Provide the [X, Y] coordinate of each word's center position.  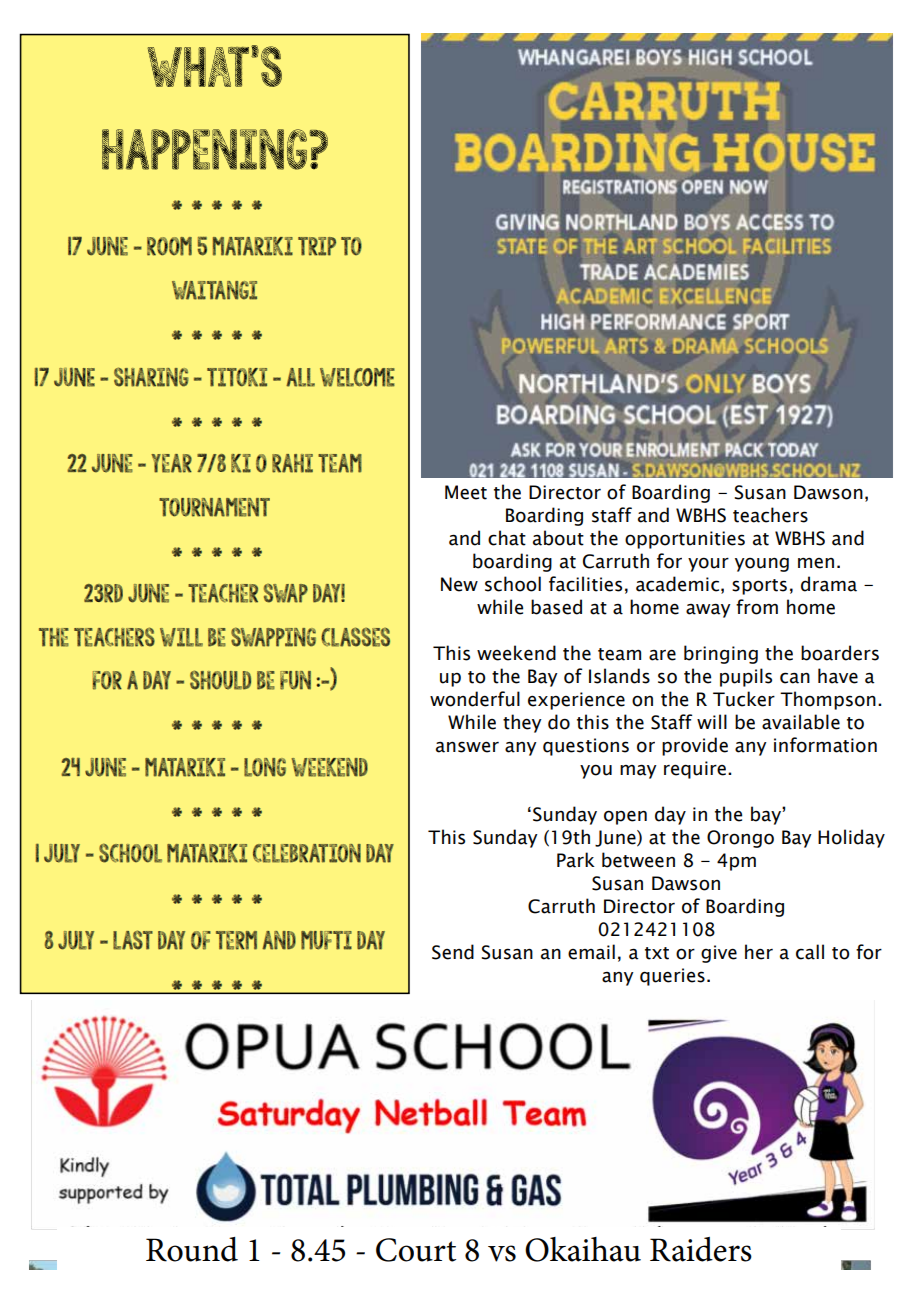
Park [576, 860]
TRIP [317, 246]
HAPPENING [206, 149]
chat [507, 538]
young [762, 565]
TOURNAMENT [214, 507]
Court [416, 1250]
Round [192, 1249]
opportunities [685, 540]
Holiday [851, 838]
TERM [236, 940]
